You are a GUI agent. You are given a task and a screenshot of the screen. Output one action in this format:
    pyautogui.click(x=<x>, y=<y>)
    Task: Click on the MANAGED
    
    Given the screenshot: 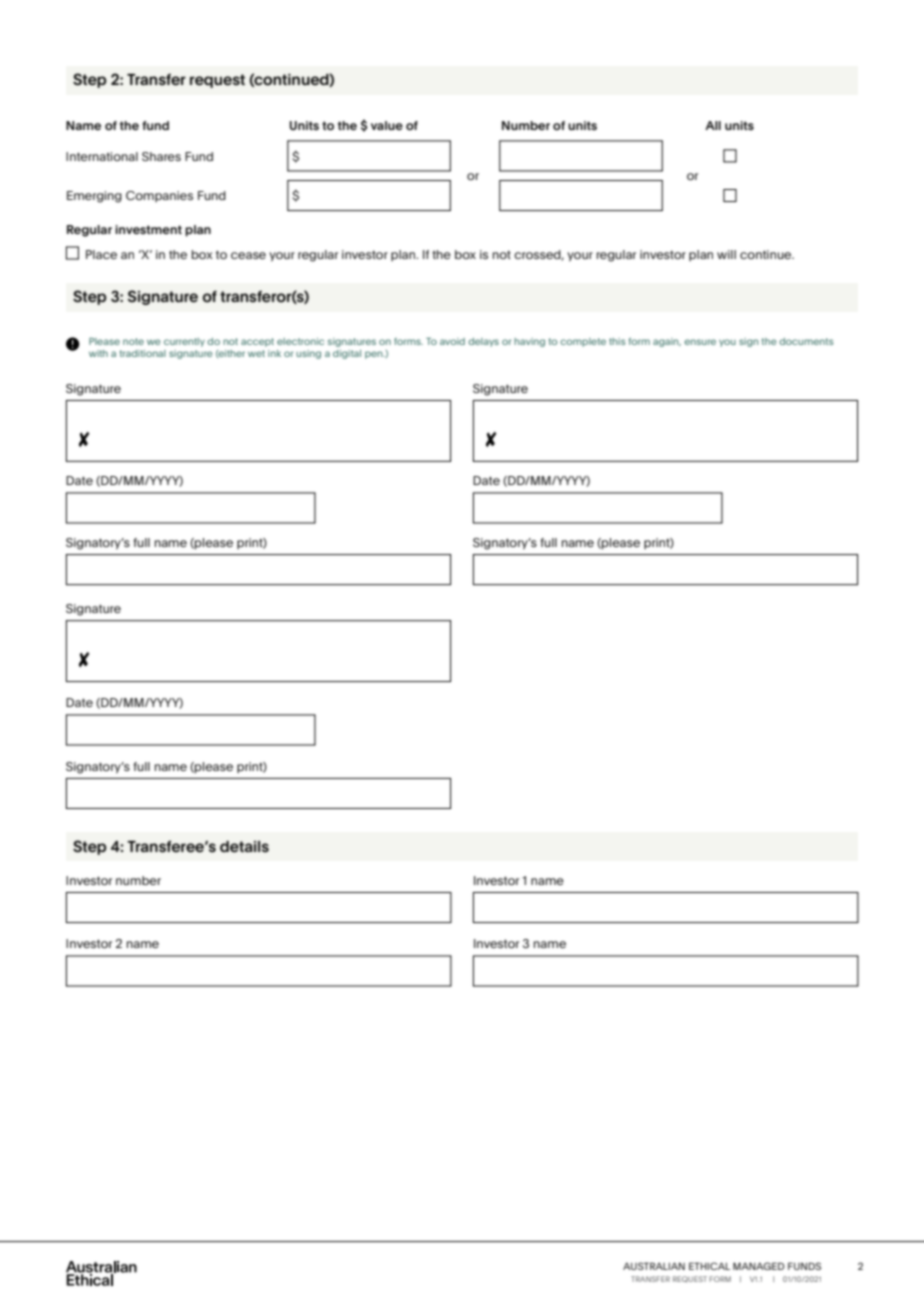 What is the action you would take?
    pyautogui.click(x=758, y=1266)
